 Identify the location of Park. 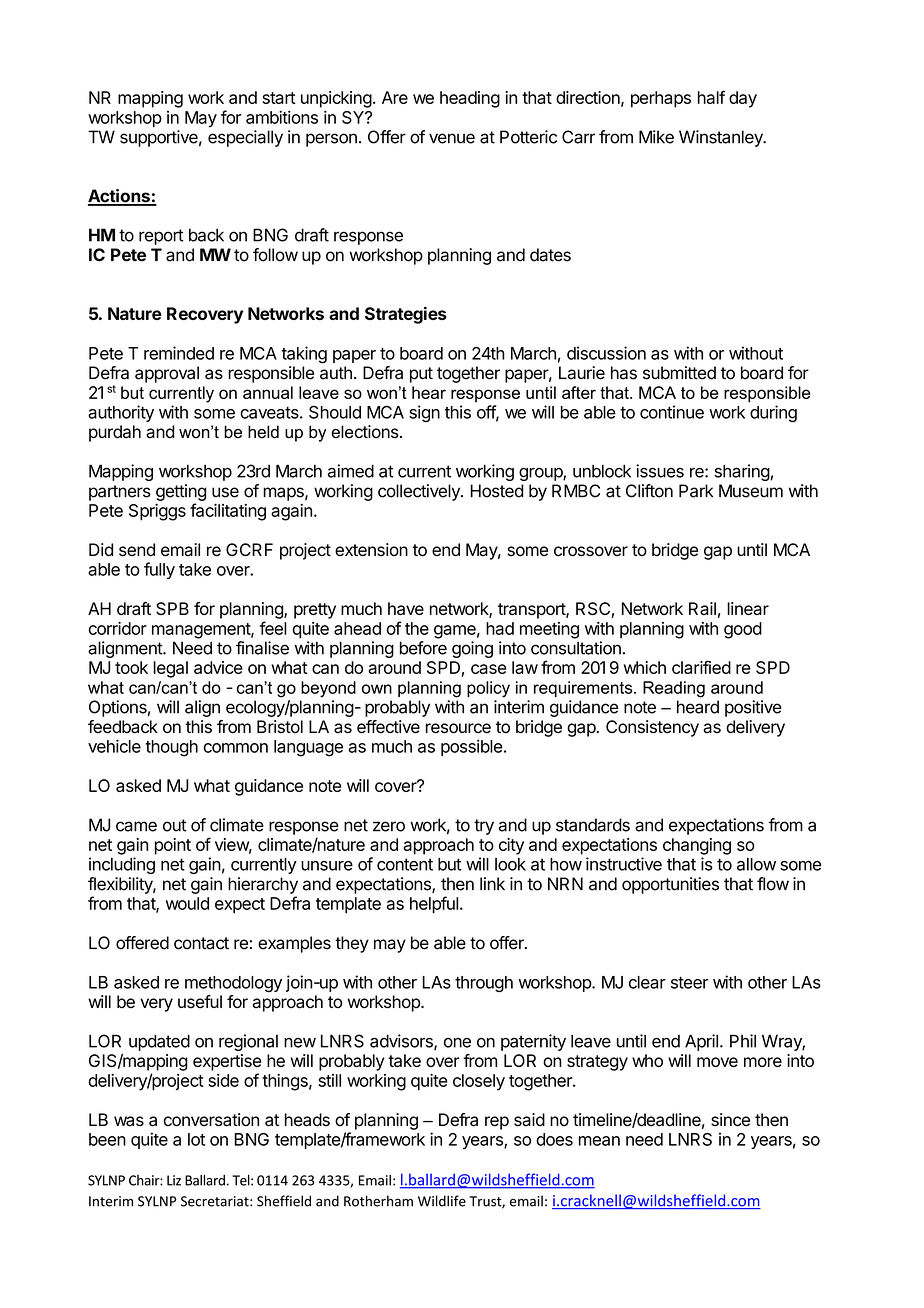
(696, 491).
